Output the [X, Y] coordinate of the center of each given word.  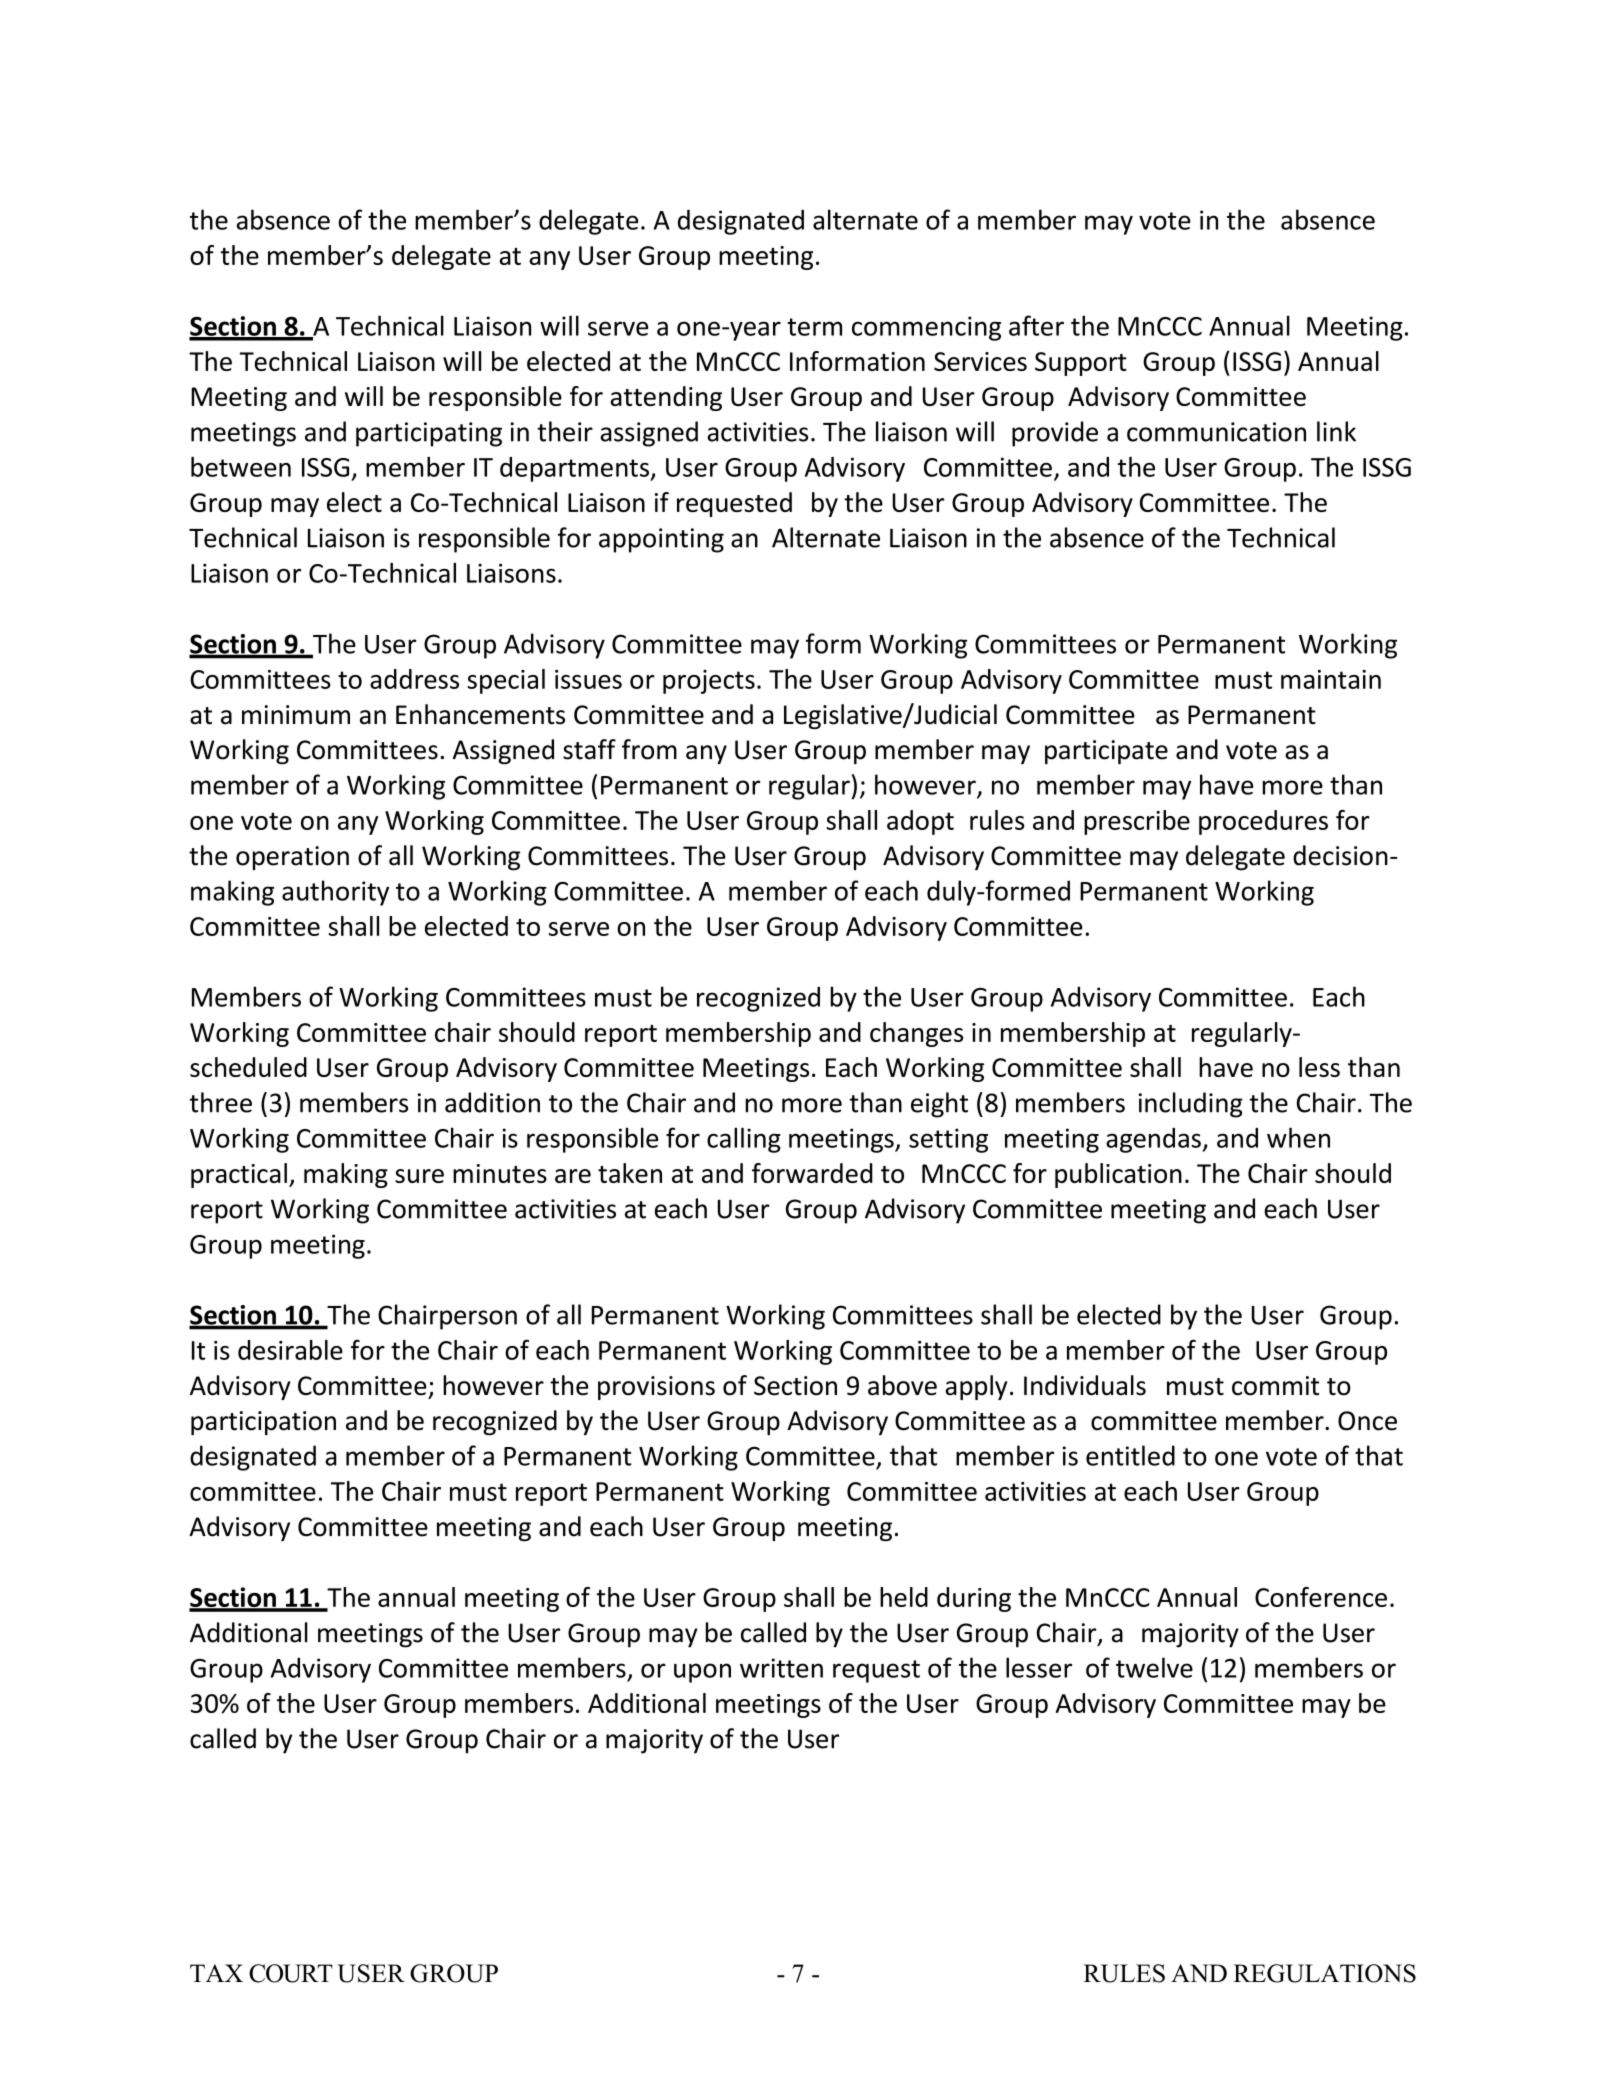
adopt [920, 822]
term [814, 327]
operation [292, 858]
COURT [291, 1973]
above [902, 1385]
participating [429, 434]
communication [1216, 432]
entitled [1130, 1455]
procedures [1263, 822]
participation [263, 1423]
